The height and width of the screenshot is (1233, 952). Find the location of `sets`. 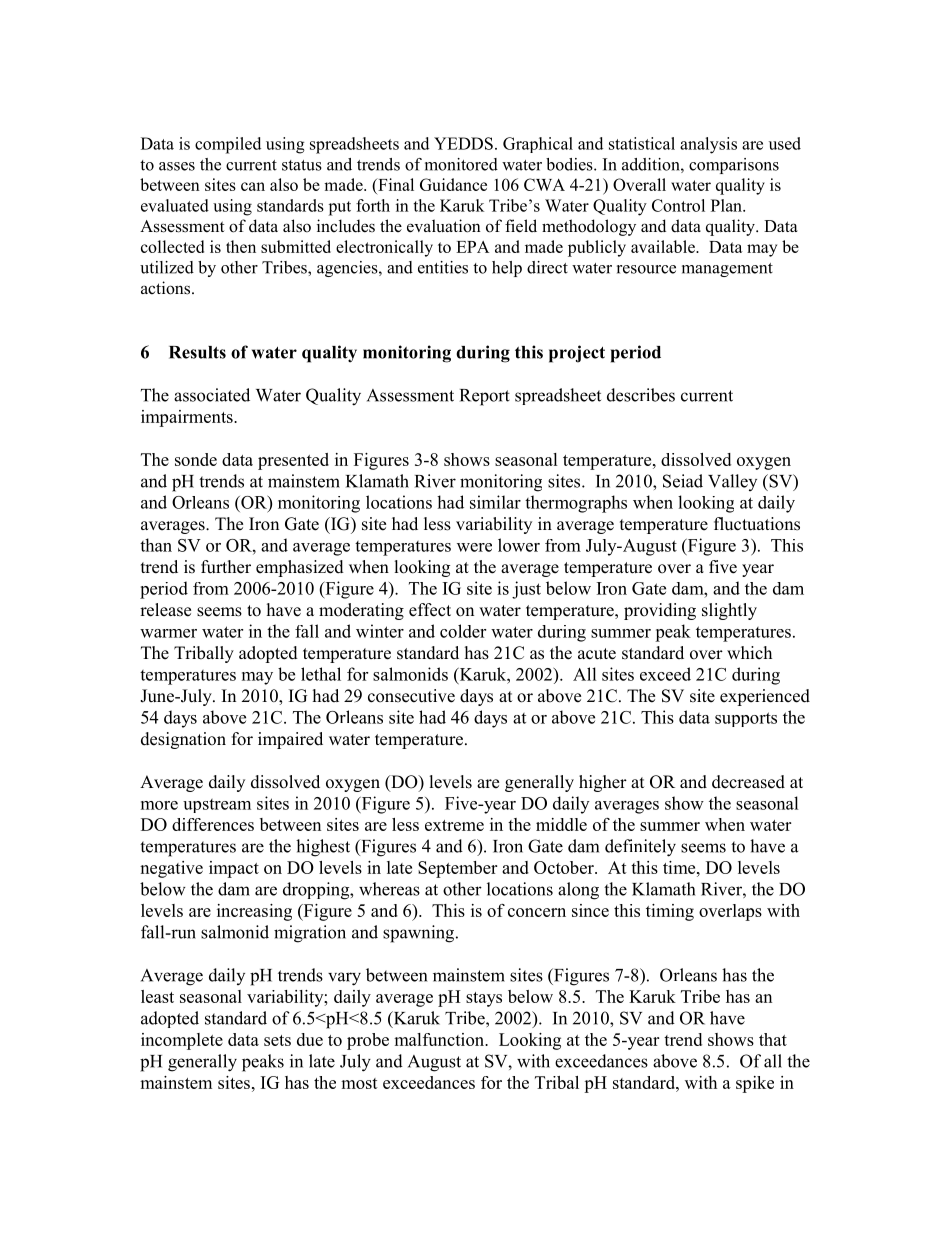

sets is located at coordinates (277, 1040).
